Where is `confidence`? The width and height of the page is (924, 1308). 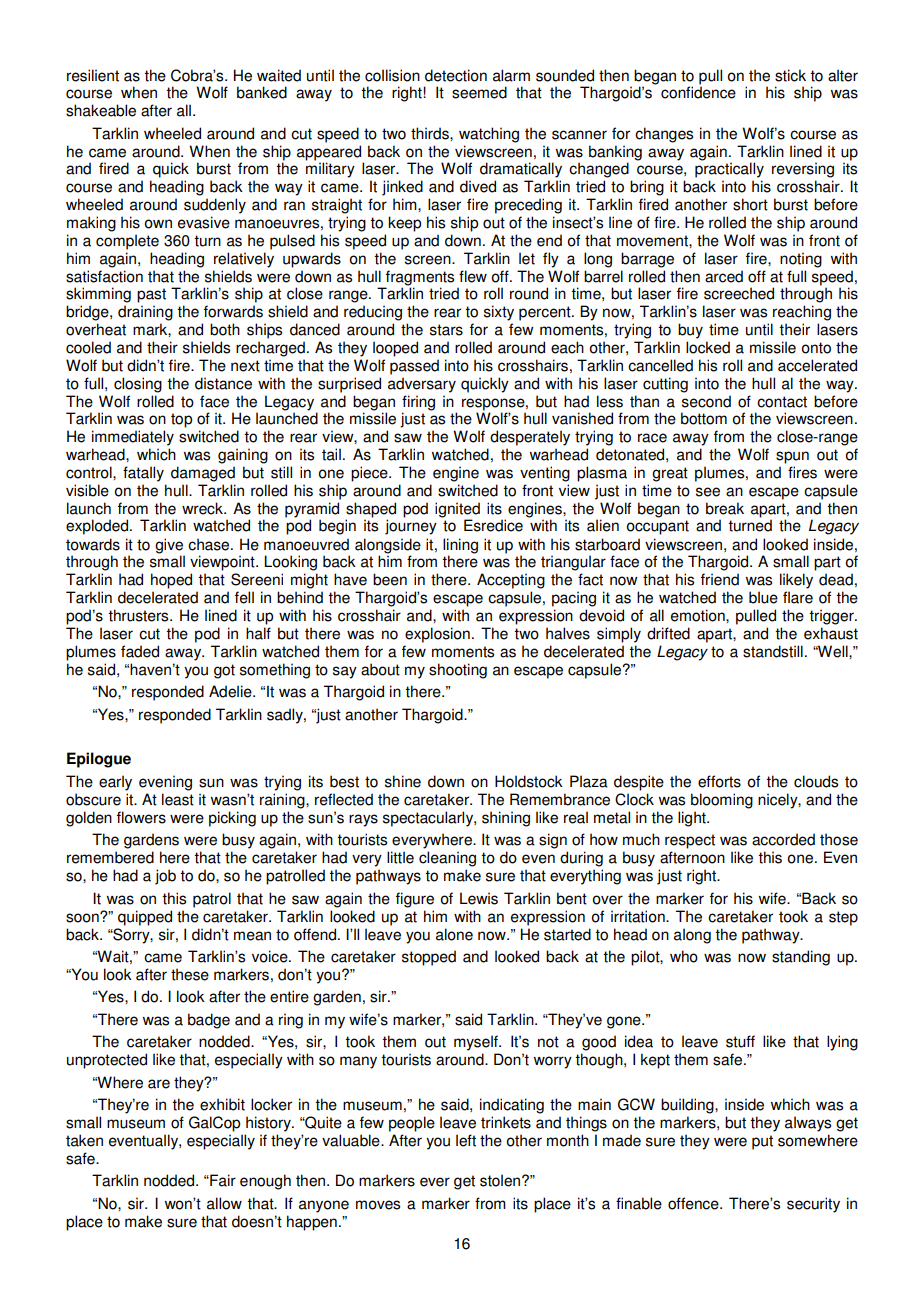
confidence is located at coordinates (698, 91).
